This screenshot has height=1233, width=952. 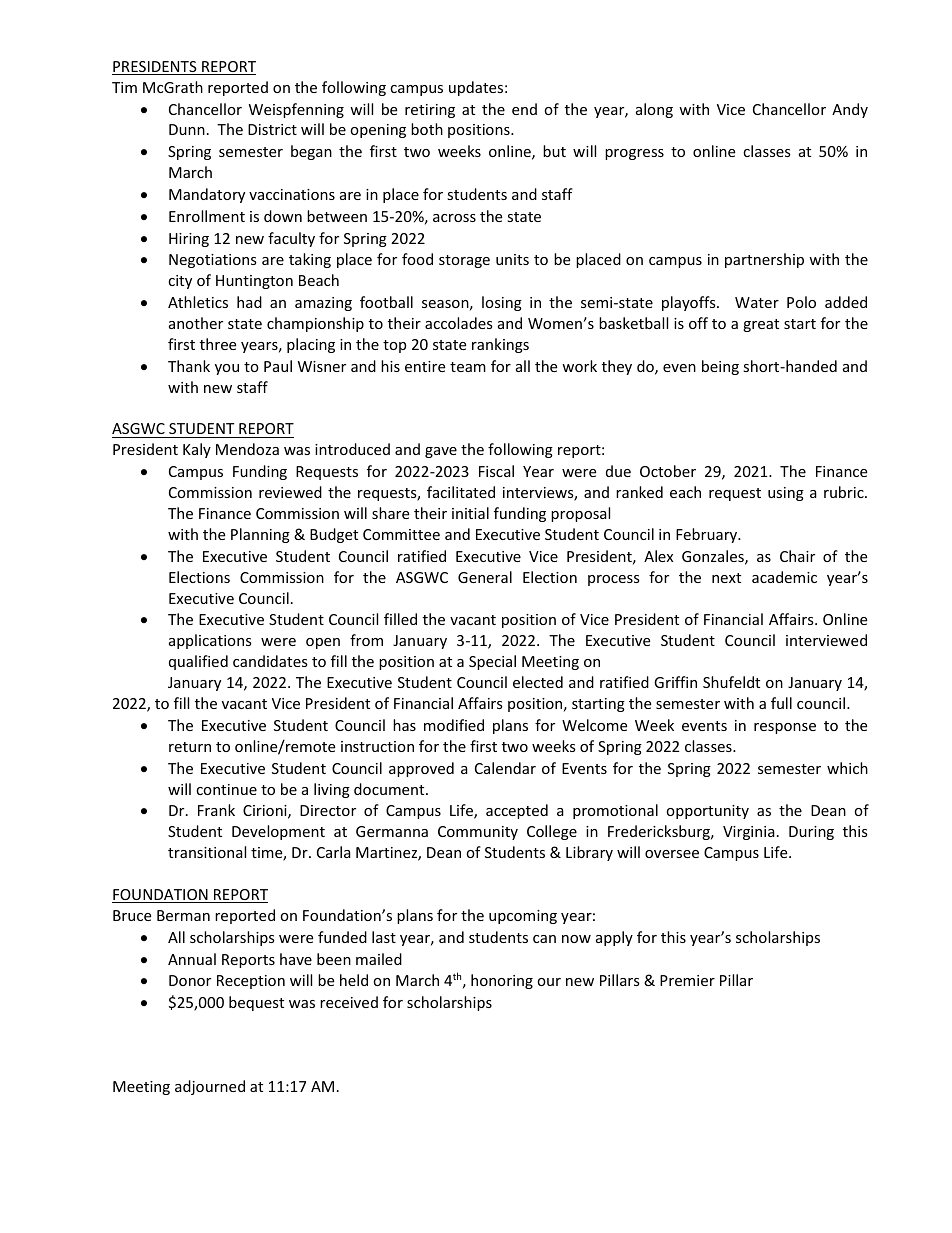 I want to click on full, so click(x=781, y=703).
